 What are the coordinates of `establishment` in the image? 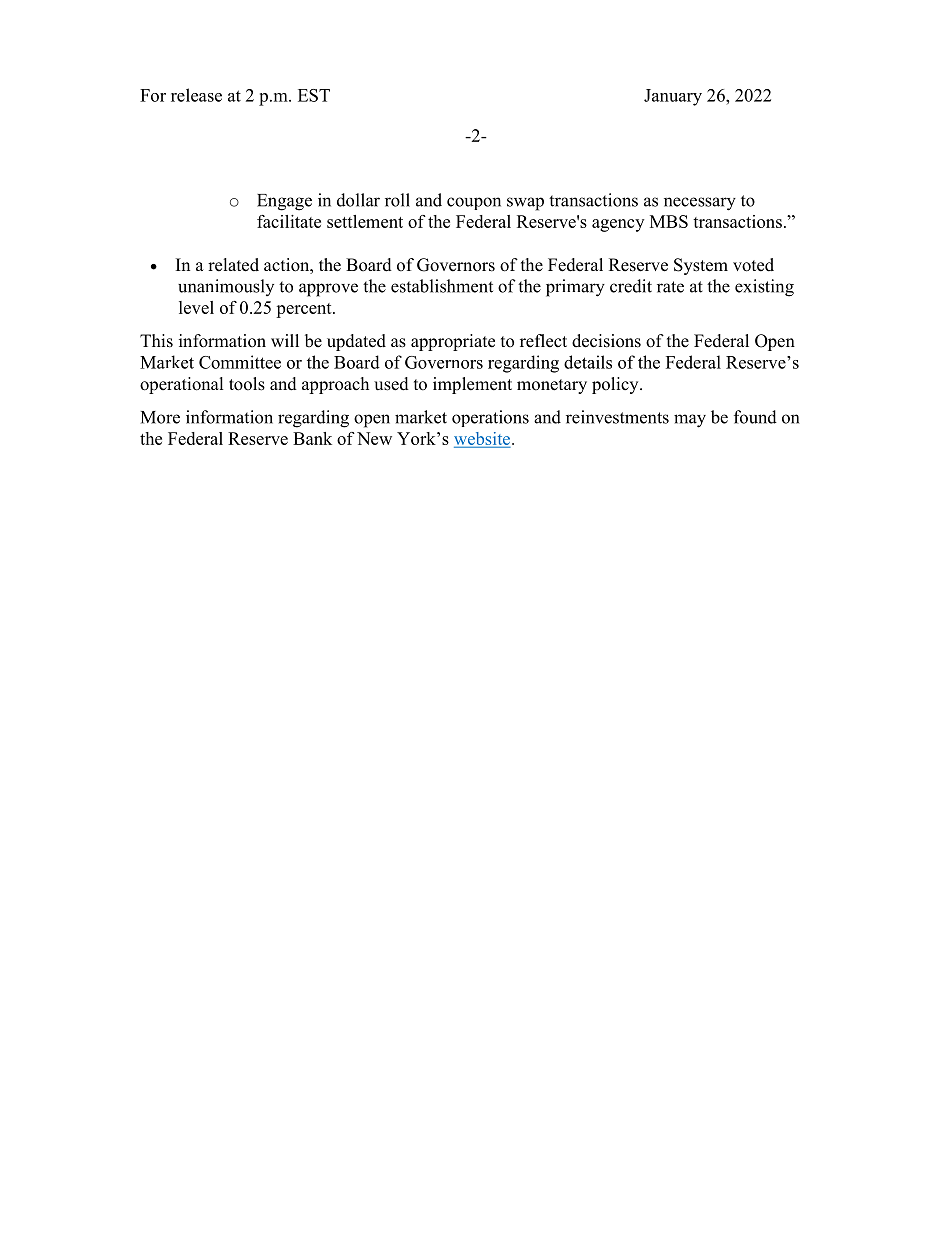 It's located at (442, 286).
